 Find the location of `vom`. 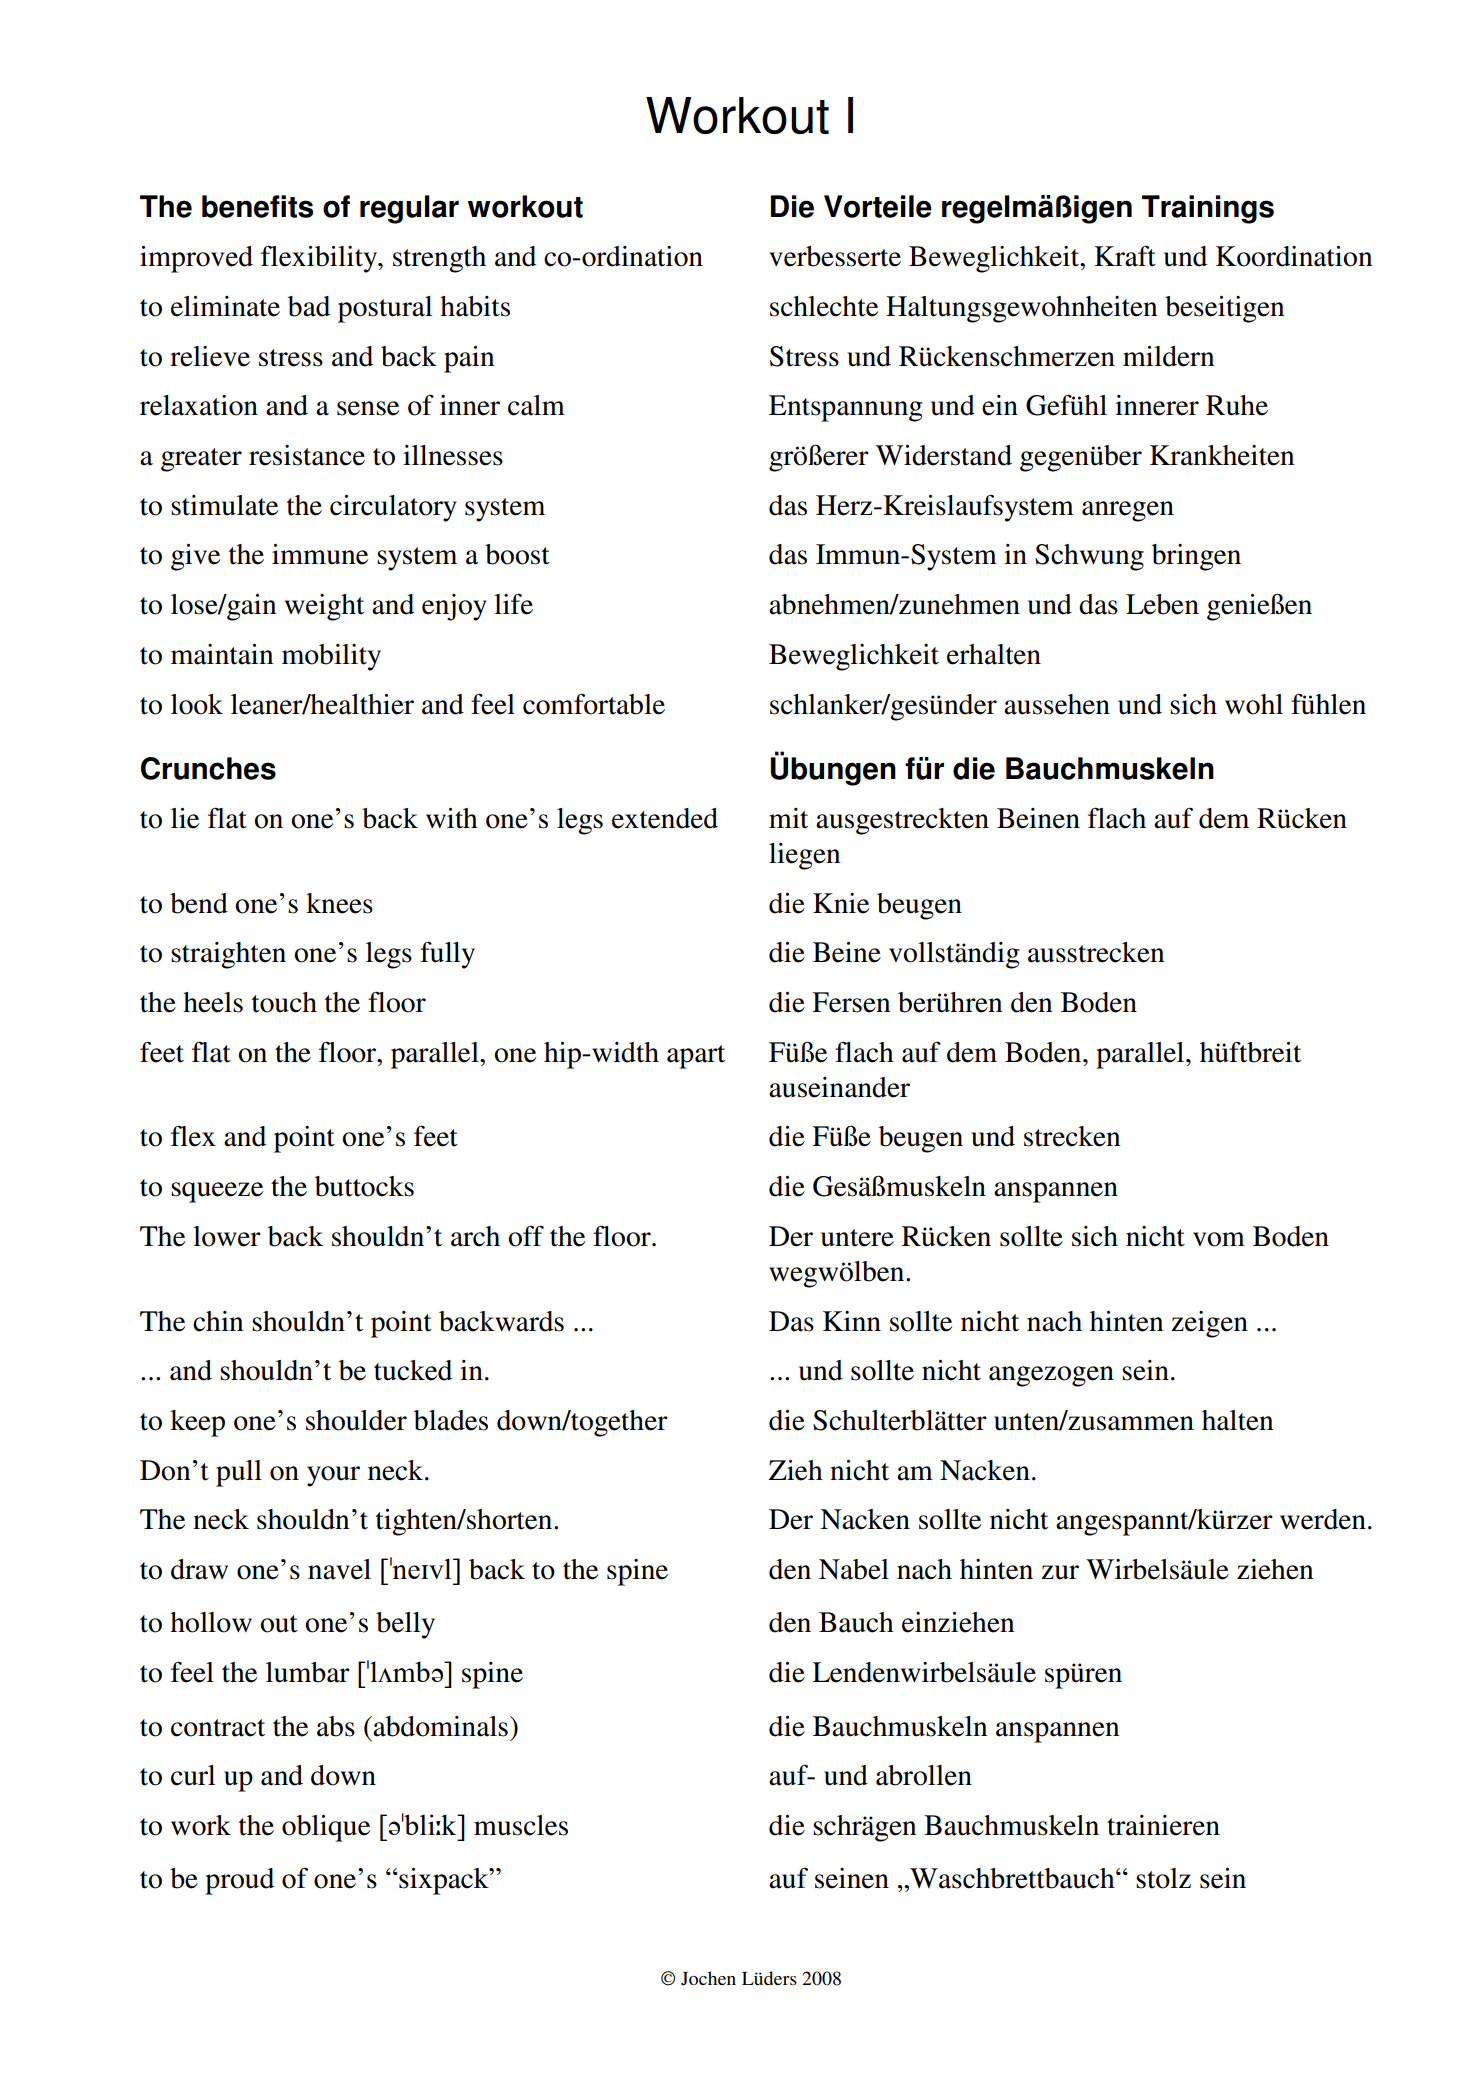

vom is located at coordinates (1219, 1239).
